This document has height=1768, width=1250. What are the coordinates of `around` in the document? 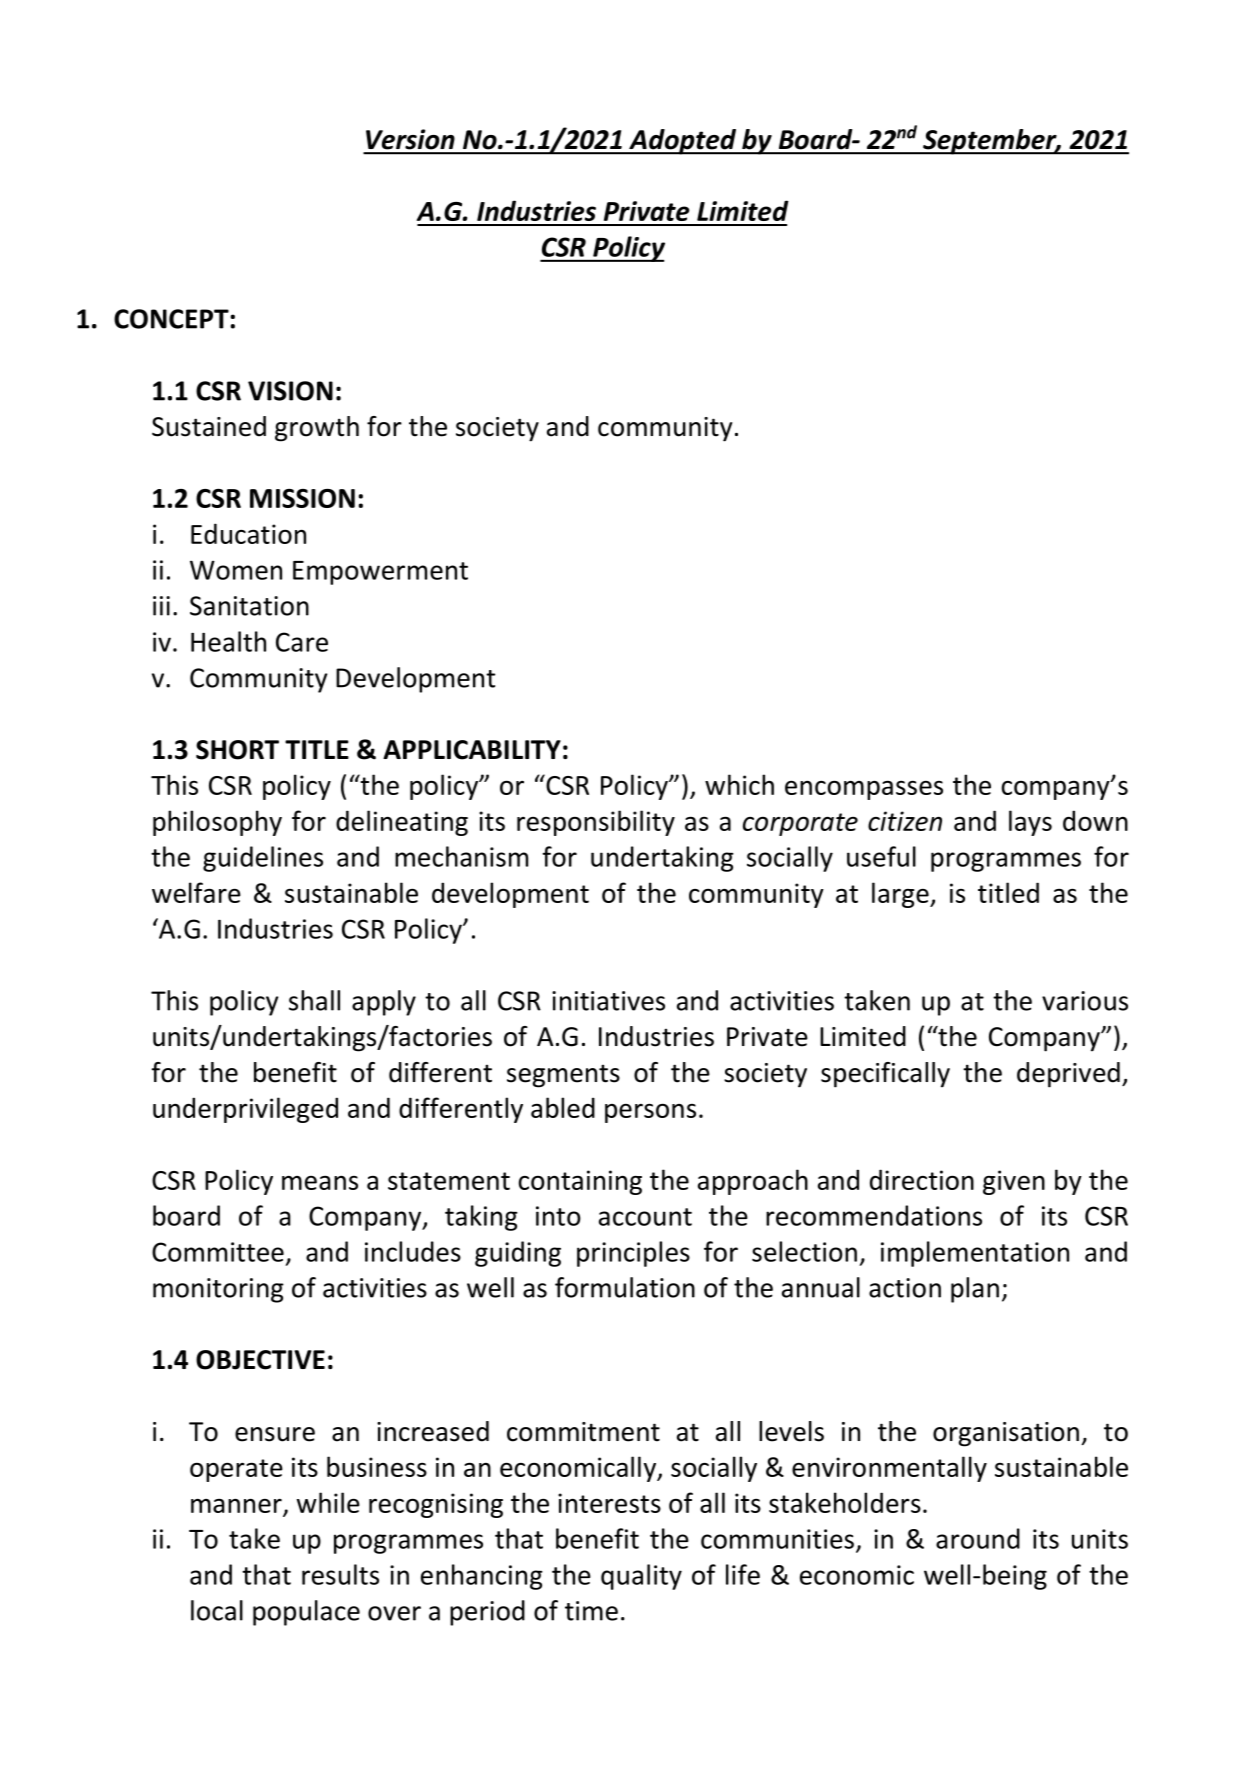 It's located at (978, 1538).
